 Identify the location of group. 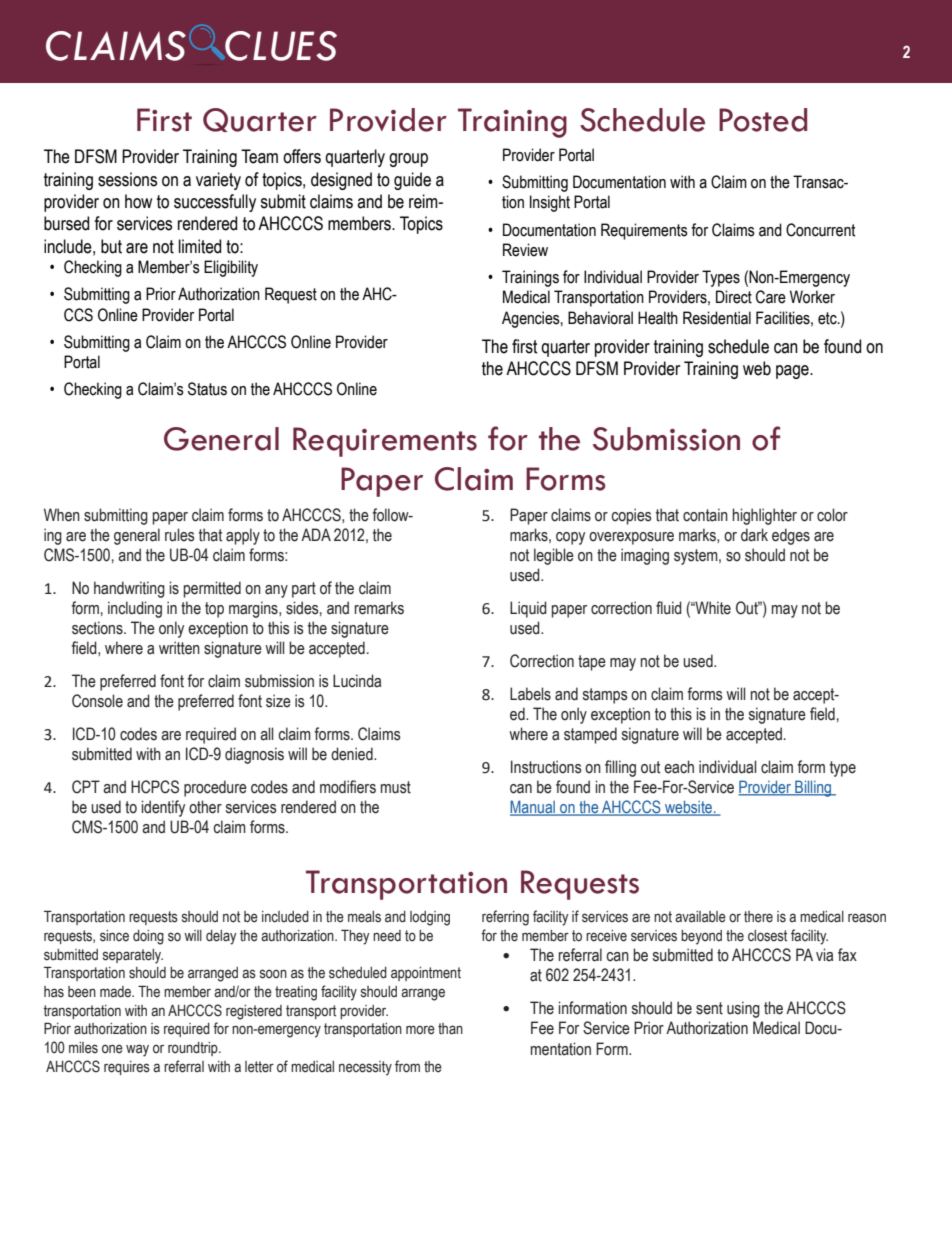
(408, 160).
